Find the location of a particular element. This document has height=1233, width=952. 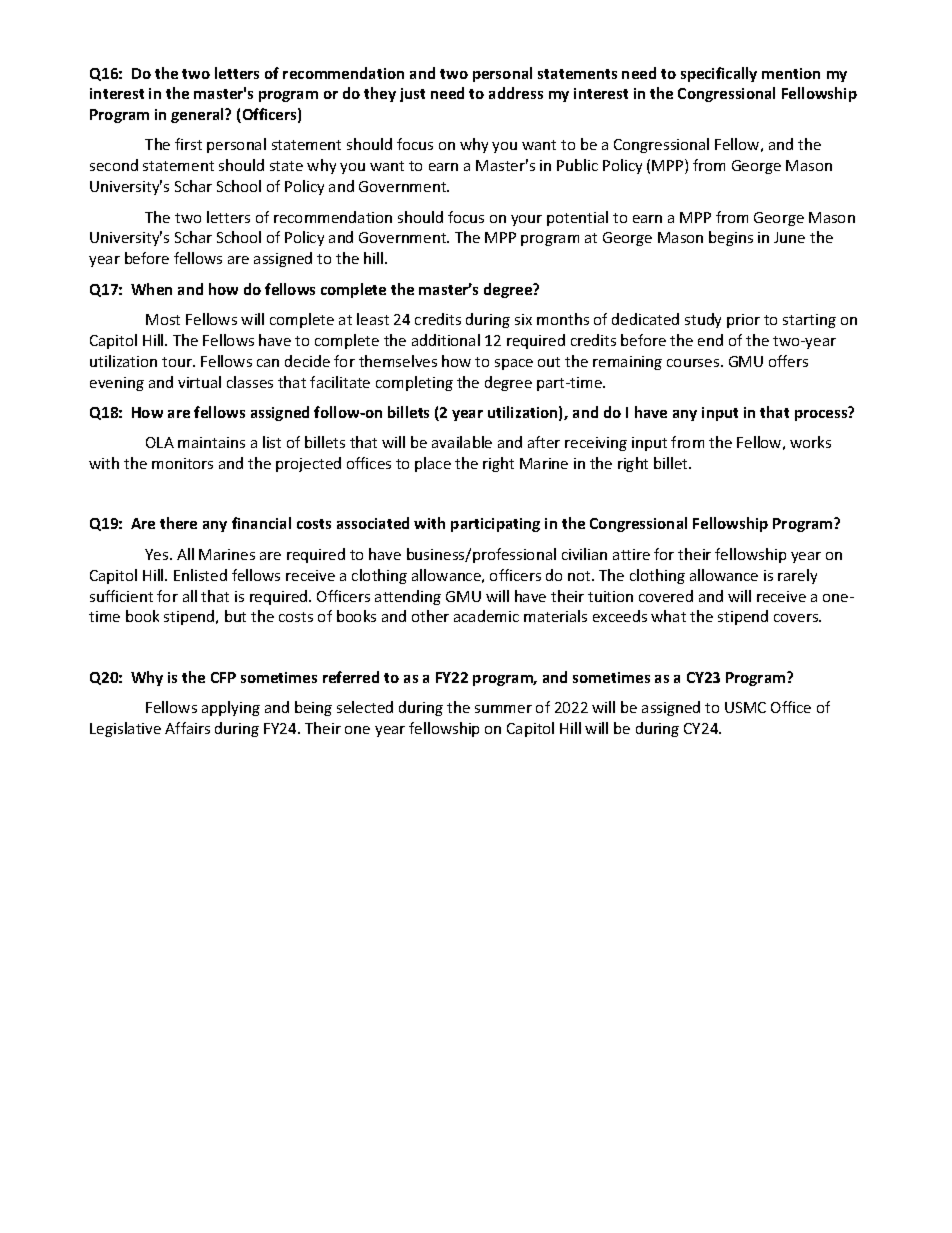

process is located at coordinates (822, 415).
